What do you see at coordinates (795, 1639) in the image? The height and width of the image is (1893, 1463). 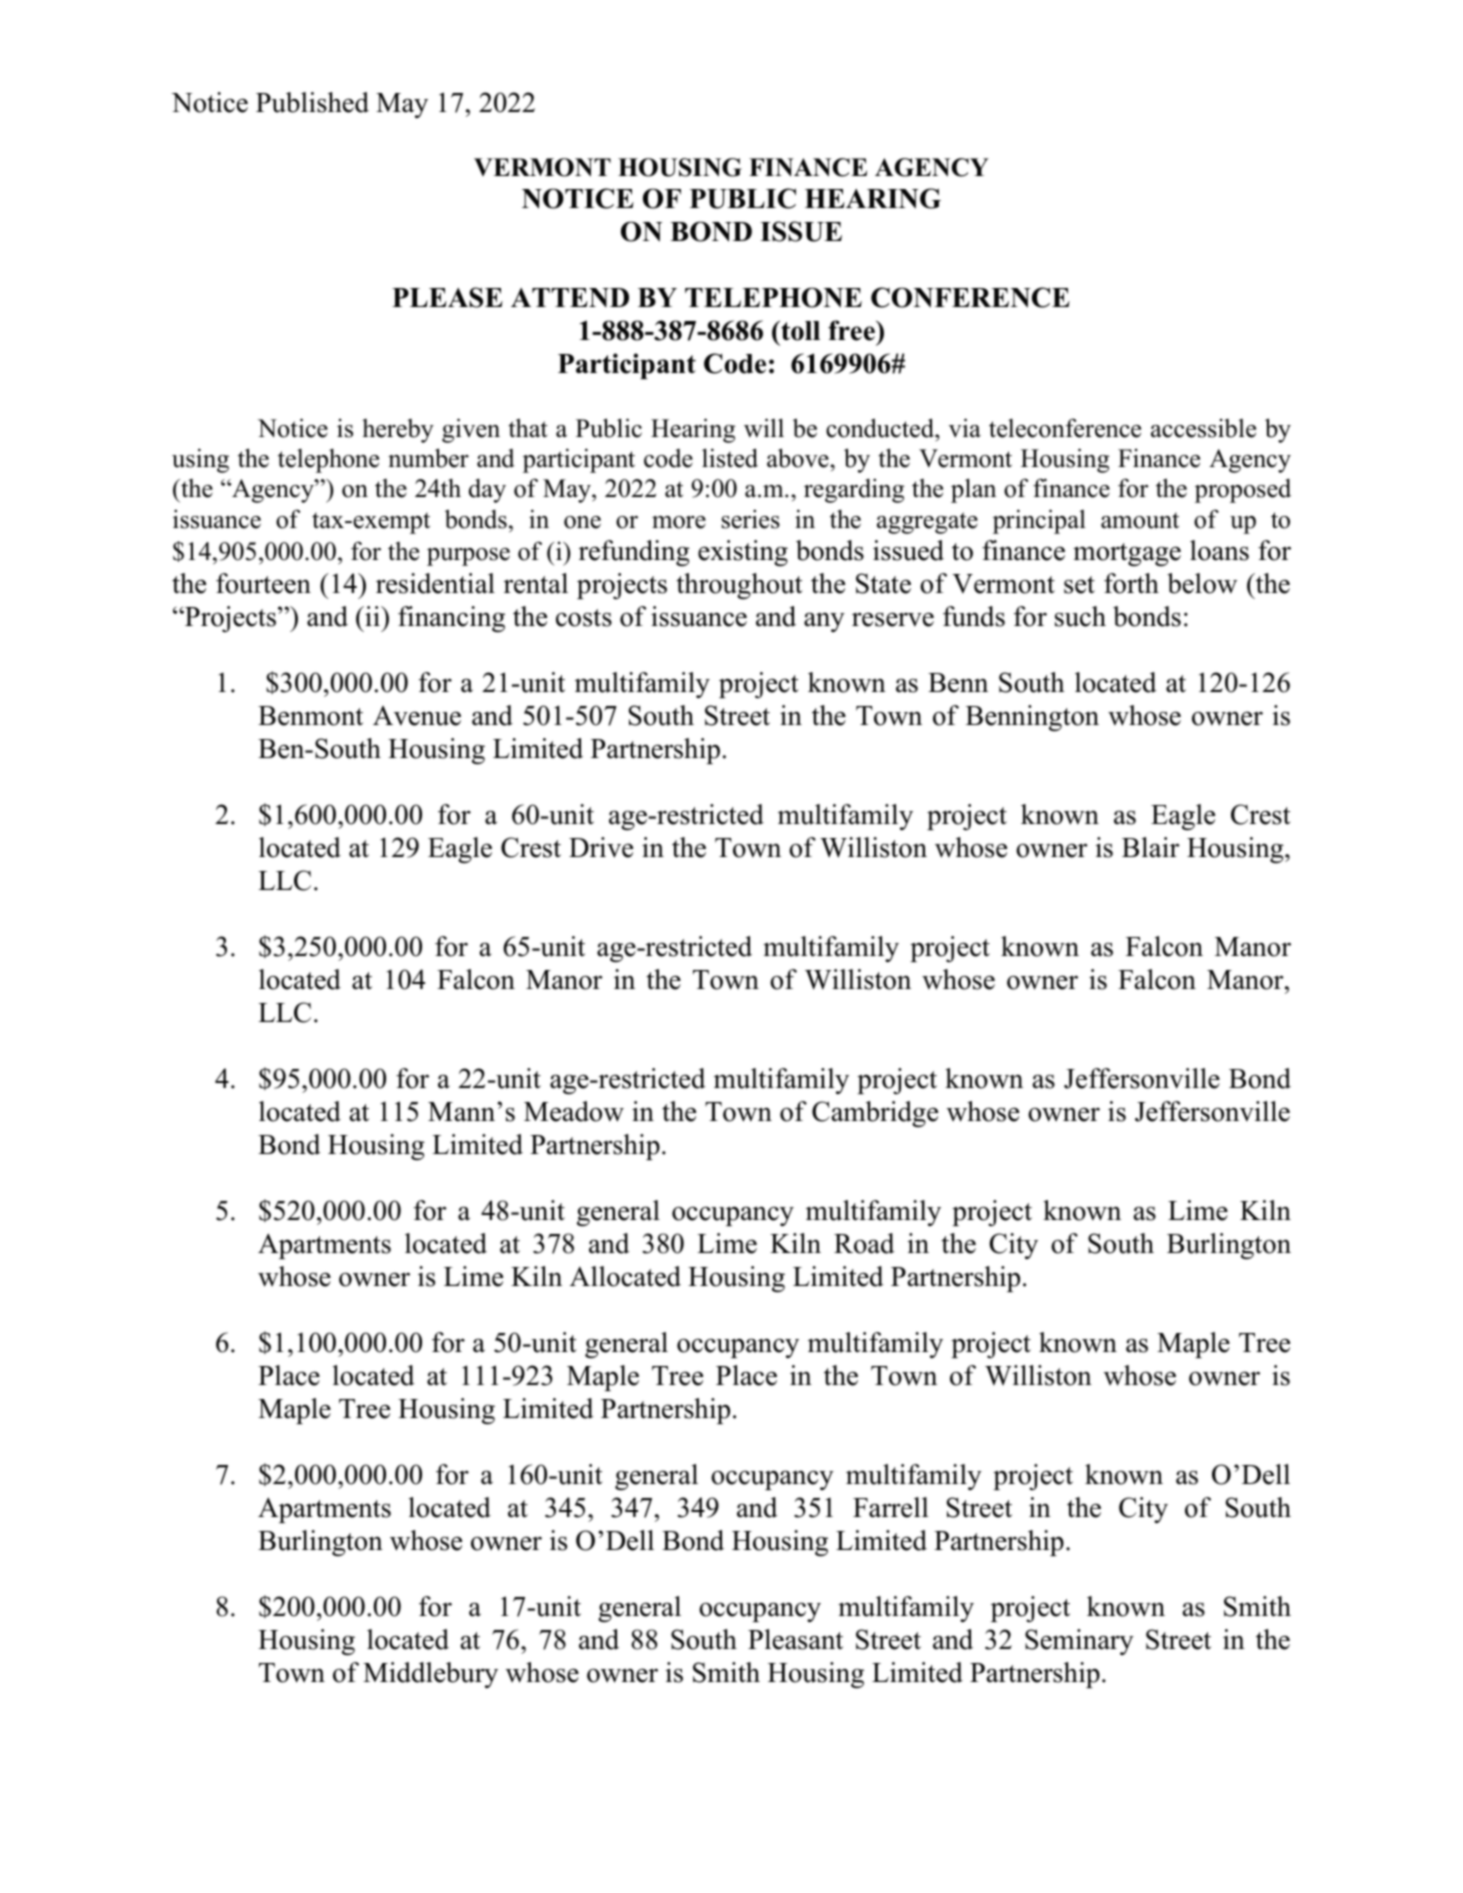 I see `Pleasant` at bounding box center [795, 1639].
